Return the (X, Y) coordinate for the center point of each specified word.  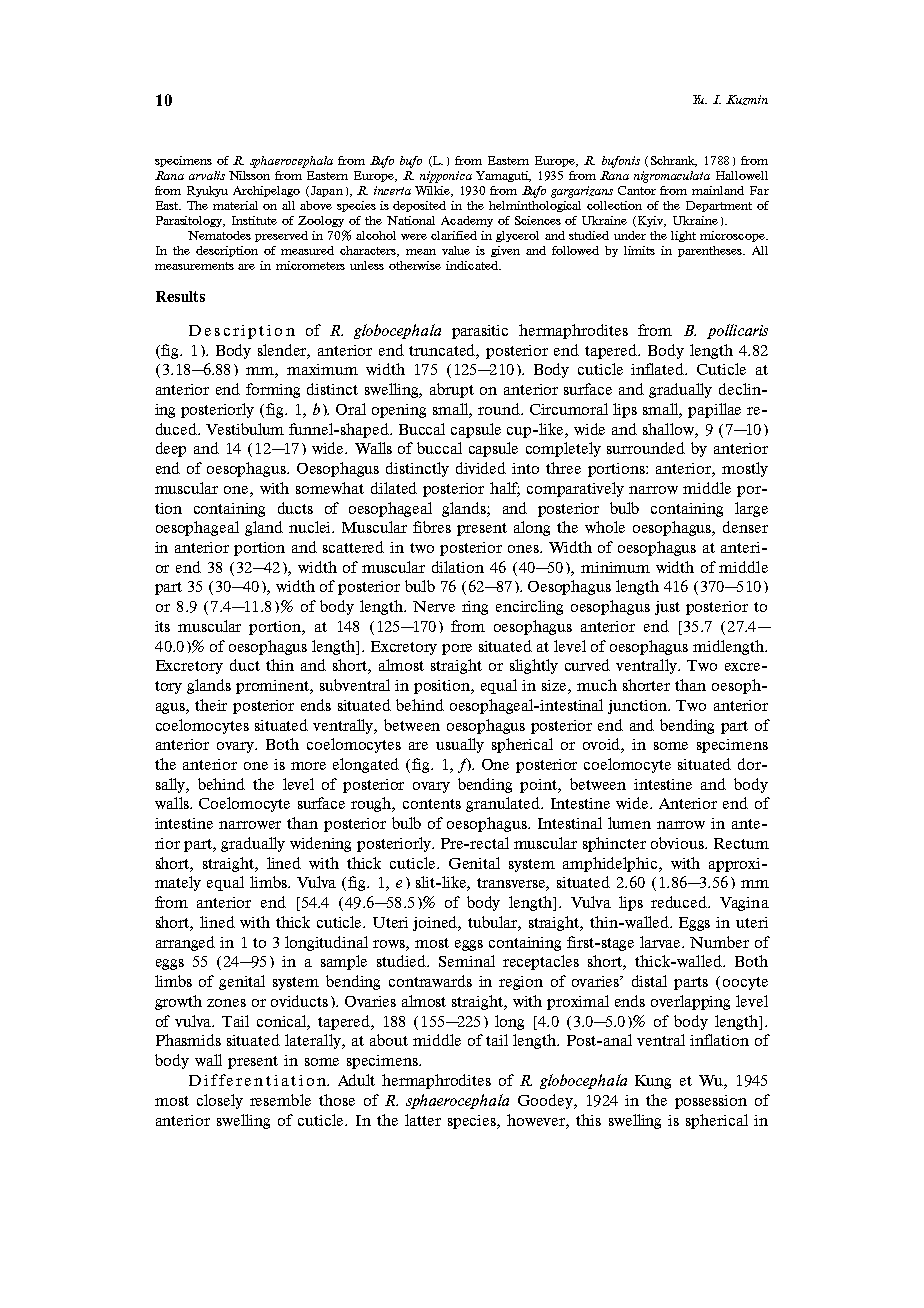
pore (457, 649)
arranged (185, 943)
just (667, 608)
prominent (274, 687)
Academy (467, 221)
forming (273, 390)
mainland (718, 190)
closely (220, 1101)
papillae (714, 410)
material (235, 205)
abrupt (452, 390)
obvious (678, 843)
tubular (494, 923)
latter (423, 1120)
